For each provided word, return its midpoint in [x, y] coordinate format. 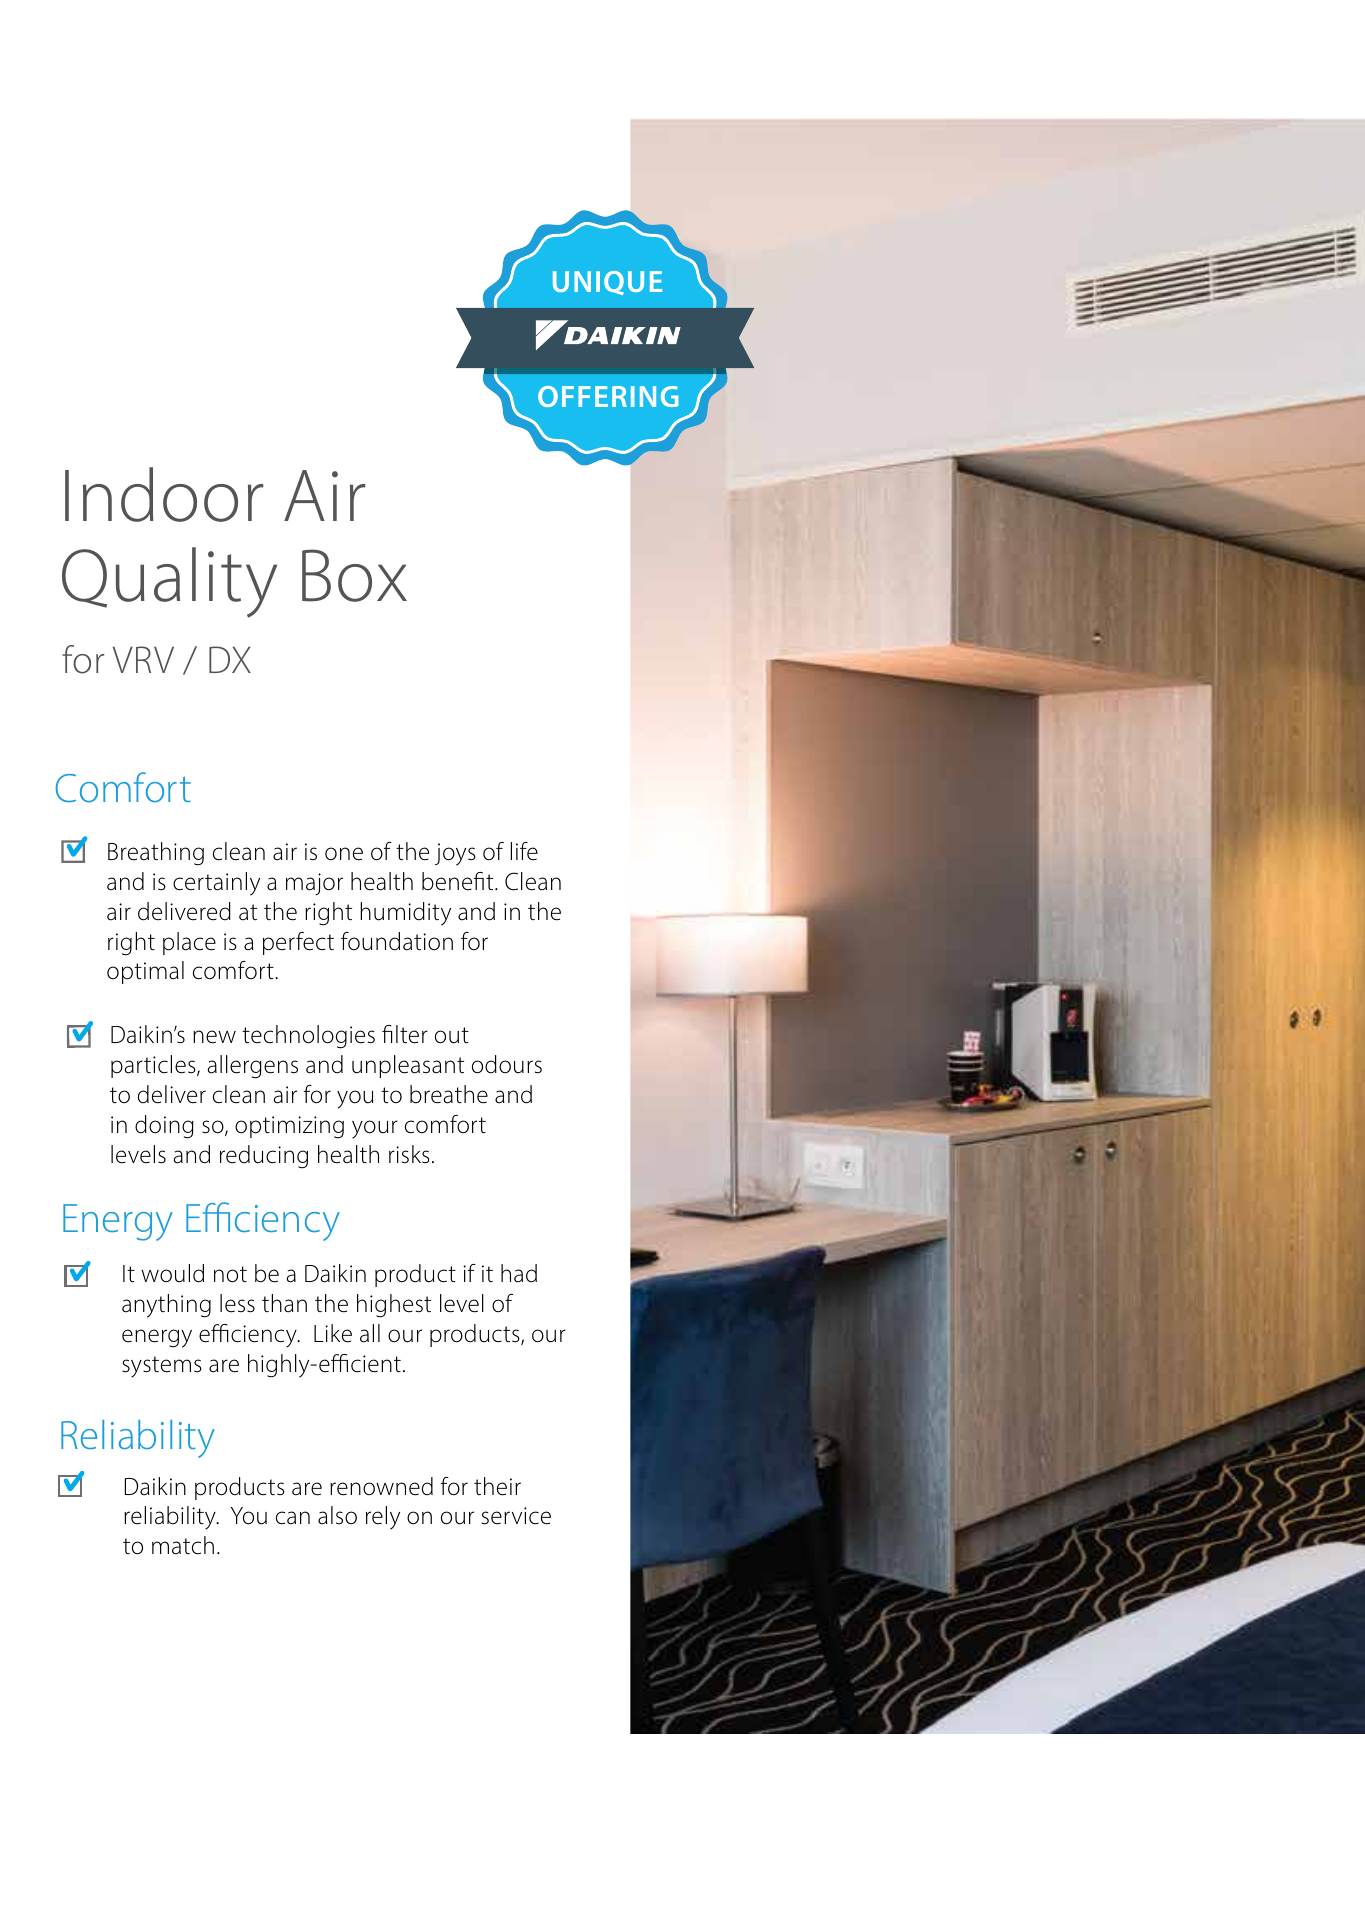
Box [354, 575]
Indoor [164, 494]
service [516, 1516]
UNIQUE [607, 283]
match [183, 1545]
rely [383, 1518]
